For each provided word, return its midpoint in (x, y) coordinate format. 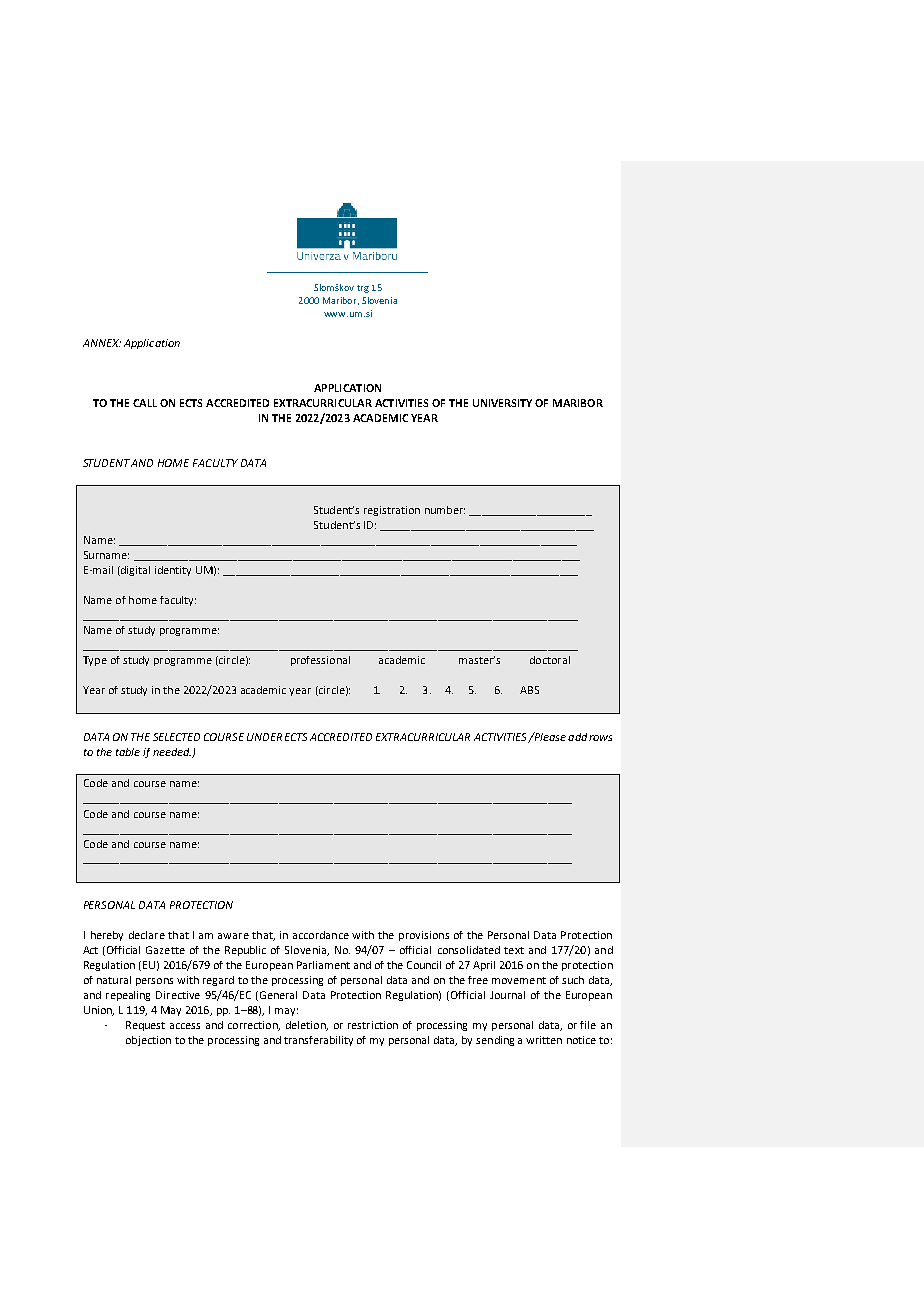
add (577, 737)
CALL (145, 403)
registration (392, 511)
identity (173, 571)
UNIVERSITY (502, 403)
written (544, 1040)
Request (145, 1026)
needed (172, 752)
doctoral (550, 660)
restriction (373, 1025)
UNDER (264, 737)
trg (363, 289)
